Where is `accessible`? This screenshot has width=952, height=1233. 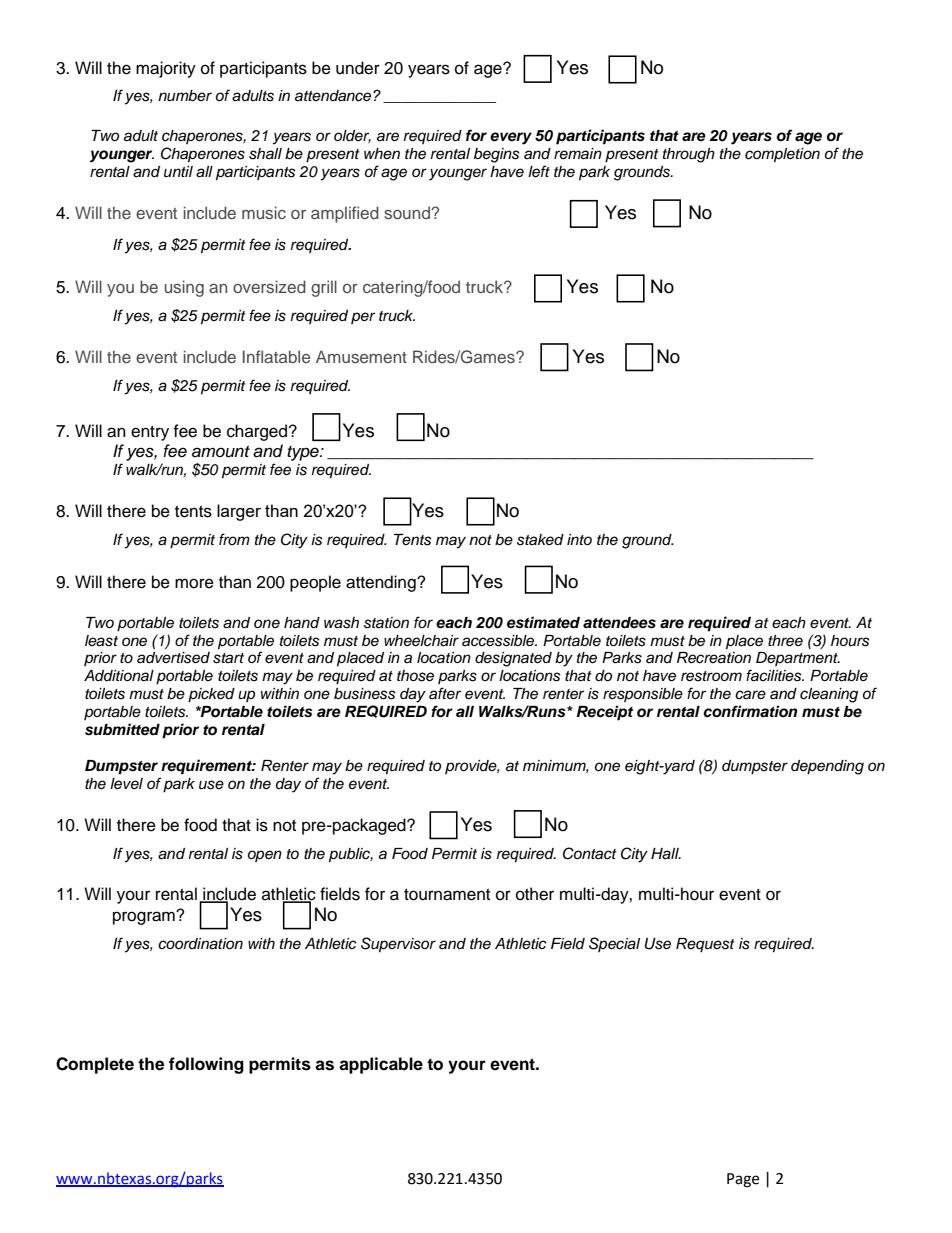
accessible is located at coordinates (499, 641).
